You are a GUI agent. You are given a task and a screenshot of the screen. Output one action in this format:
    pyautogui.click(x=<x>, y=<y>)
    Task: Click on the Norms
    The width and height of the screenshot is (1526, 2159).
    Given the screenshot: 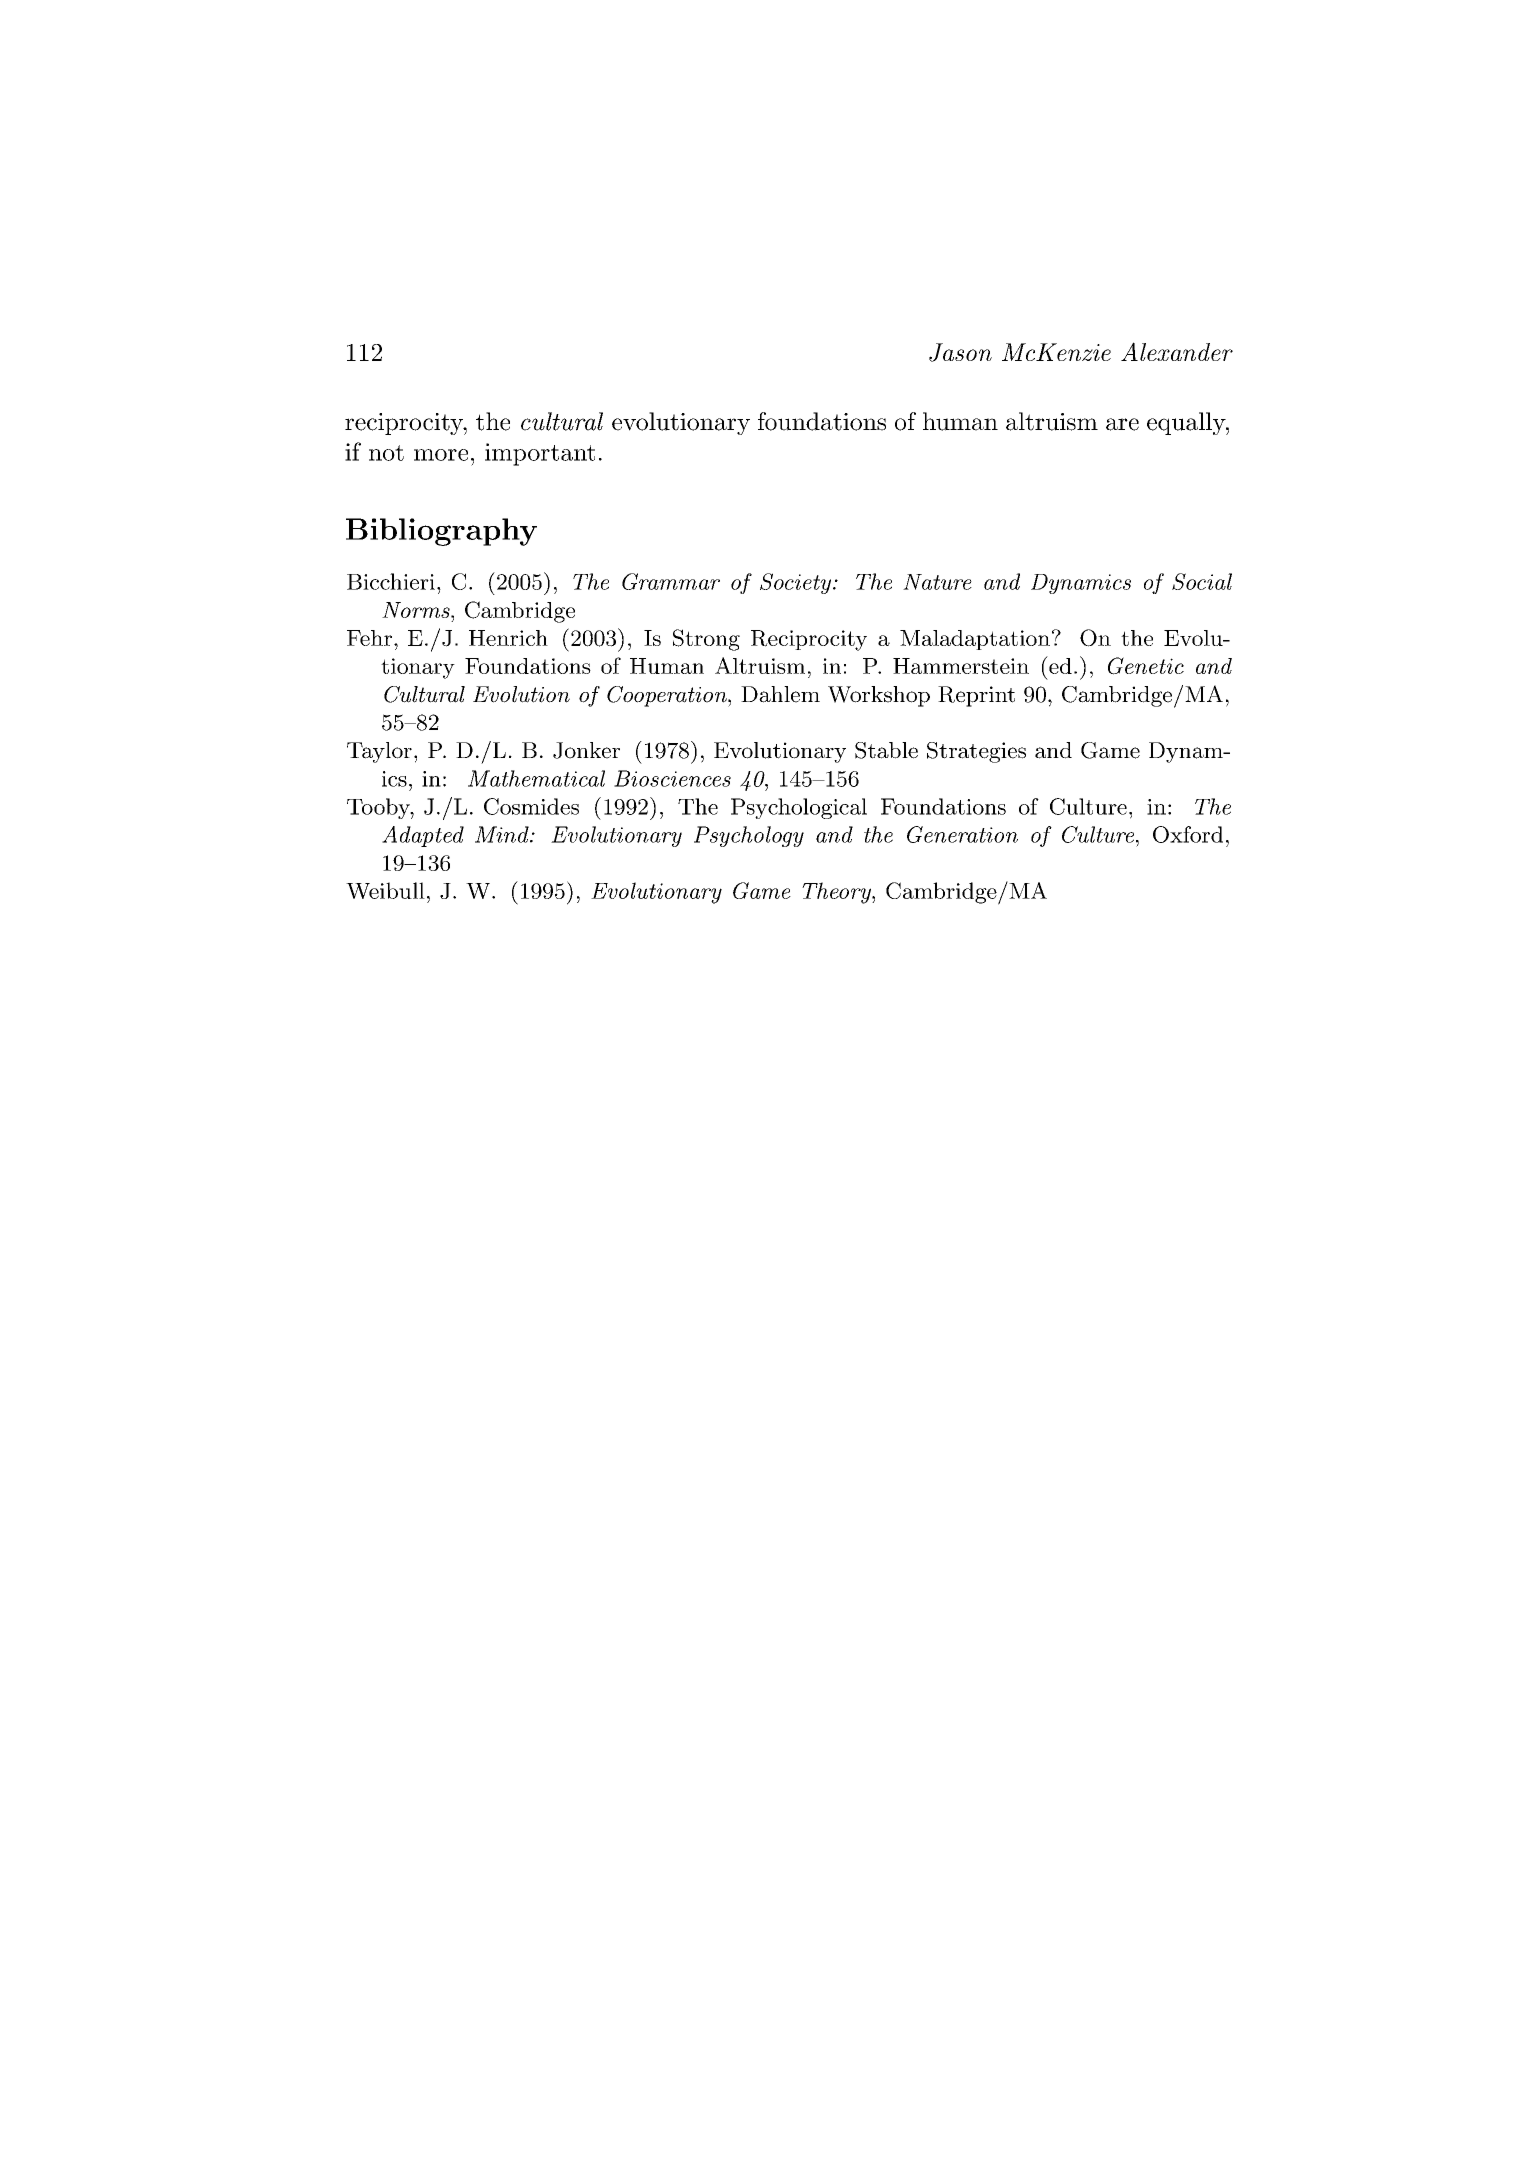 What is the action you would take?
    pyautogui.click(x=417, y=610)
